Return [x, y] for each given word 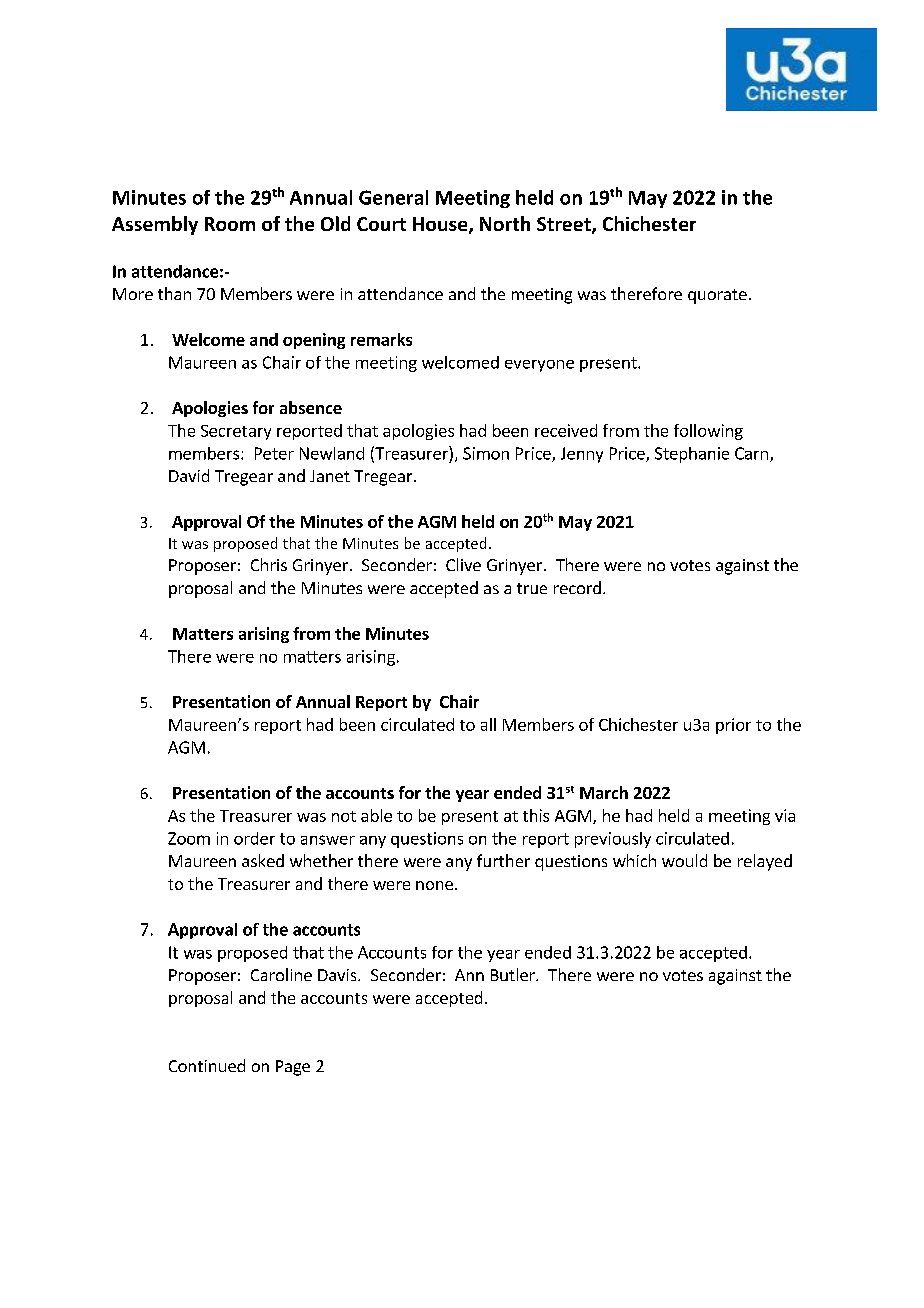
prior [733, 726]
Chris [269, 564]
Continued [207, 1065]
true [532, 588]
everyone [539, 366]
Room [230, 224]
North [505, 223]
